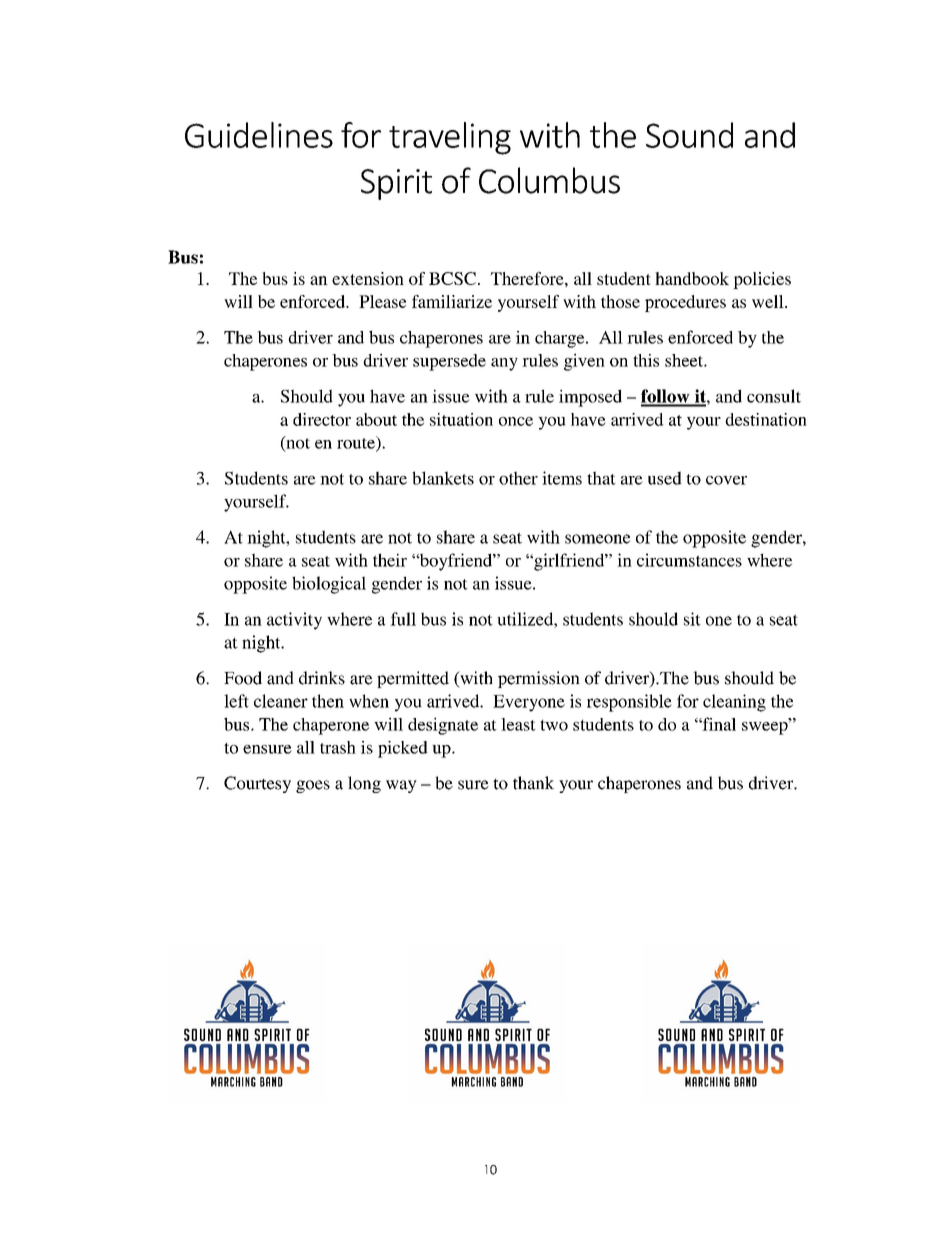  What do you see at coordinates (689, 135) in the image?
I see `Sound` at bounding box center [689, 135].
